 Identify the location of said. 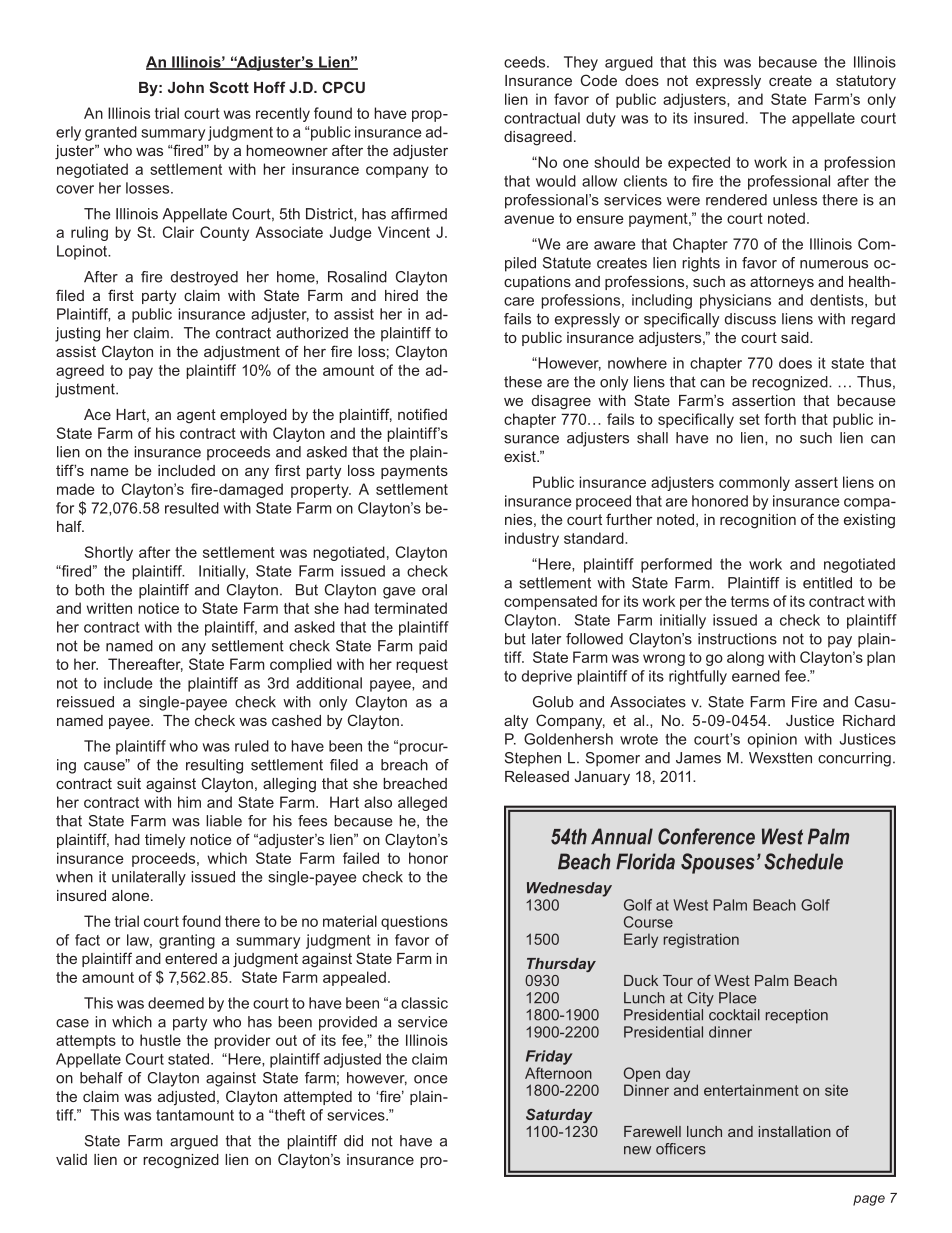
(796, 337).
